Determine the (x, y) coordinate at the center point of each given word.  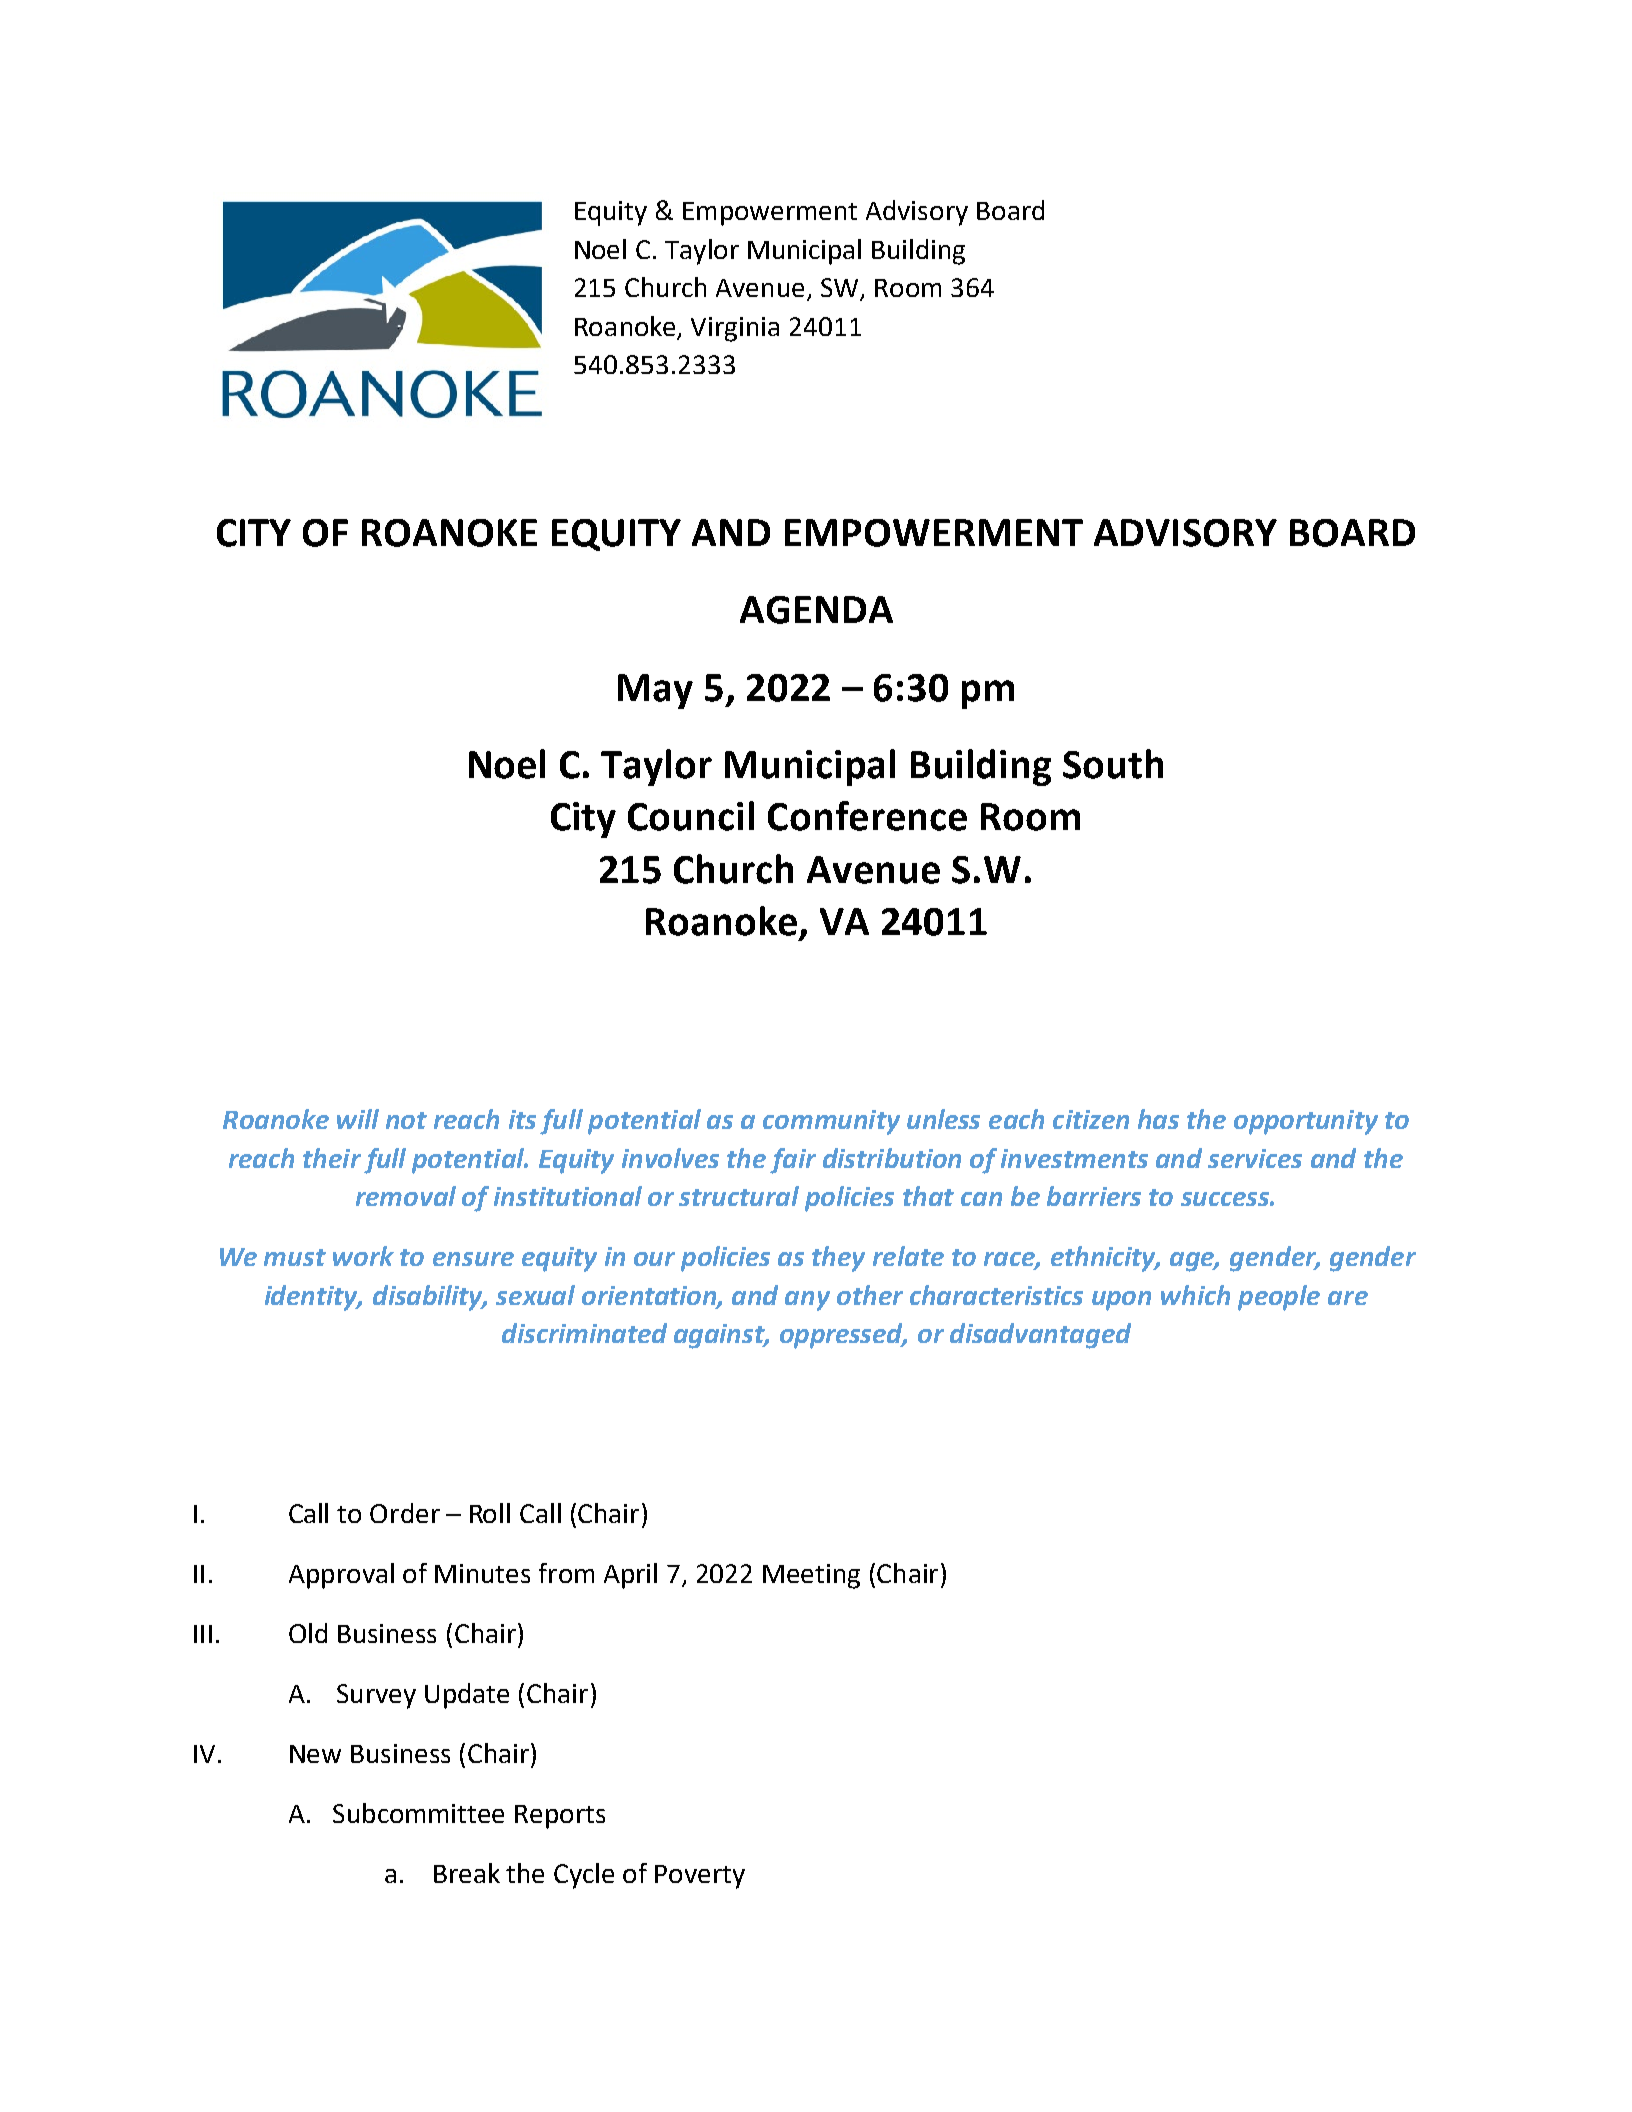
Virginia (735, 329)
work (363, 1256)
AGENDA (816, 610)
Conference (867, 816)
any (807, 1301)
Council (691, 816)
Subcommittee (418, 1813)
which (1195, 1295)
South (1113, 764)
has (1158, 1119)
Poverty (700, 1877)
